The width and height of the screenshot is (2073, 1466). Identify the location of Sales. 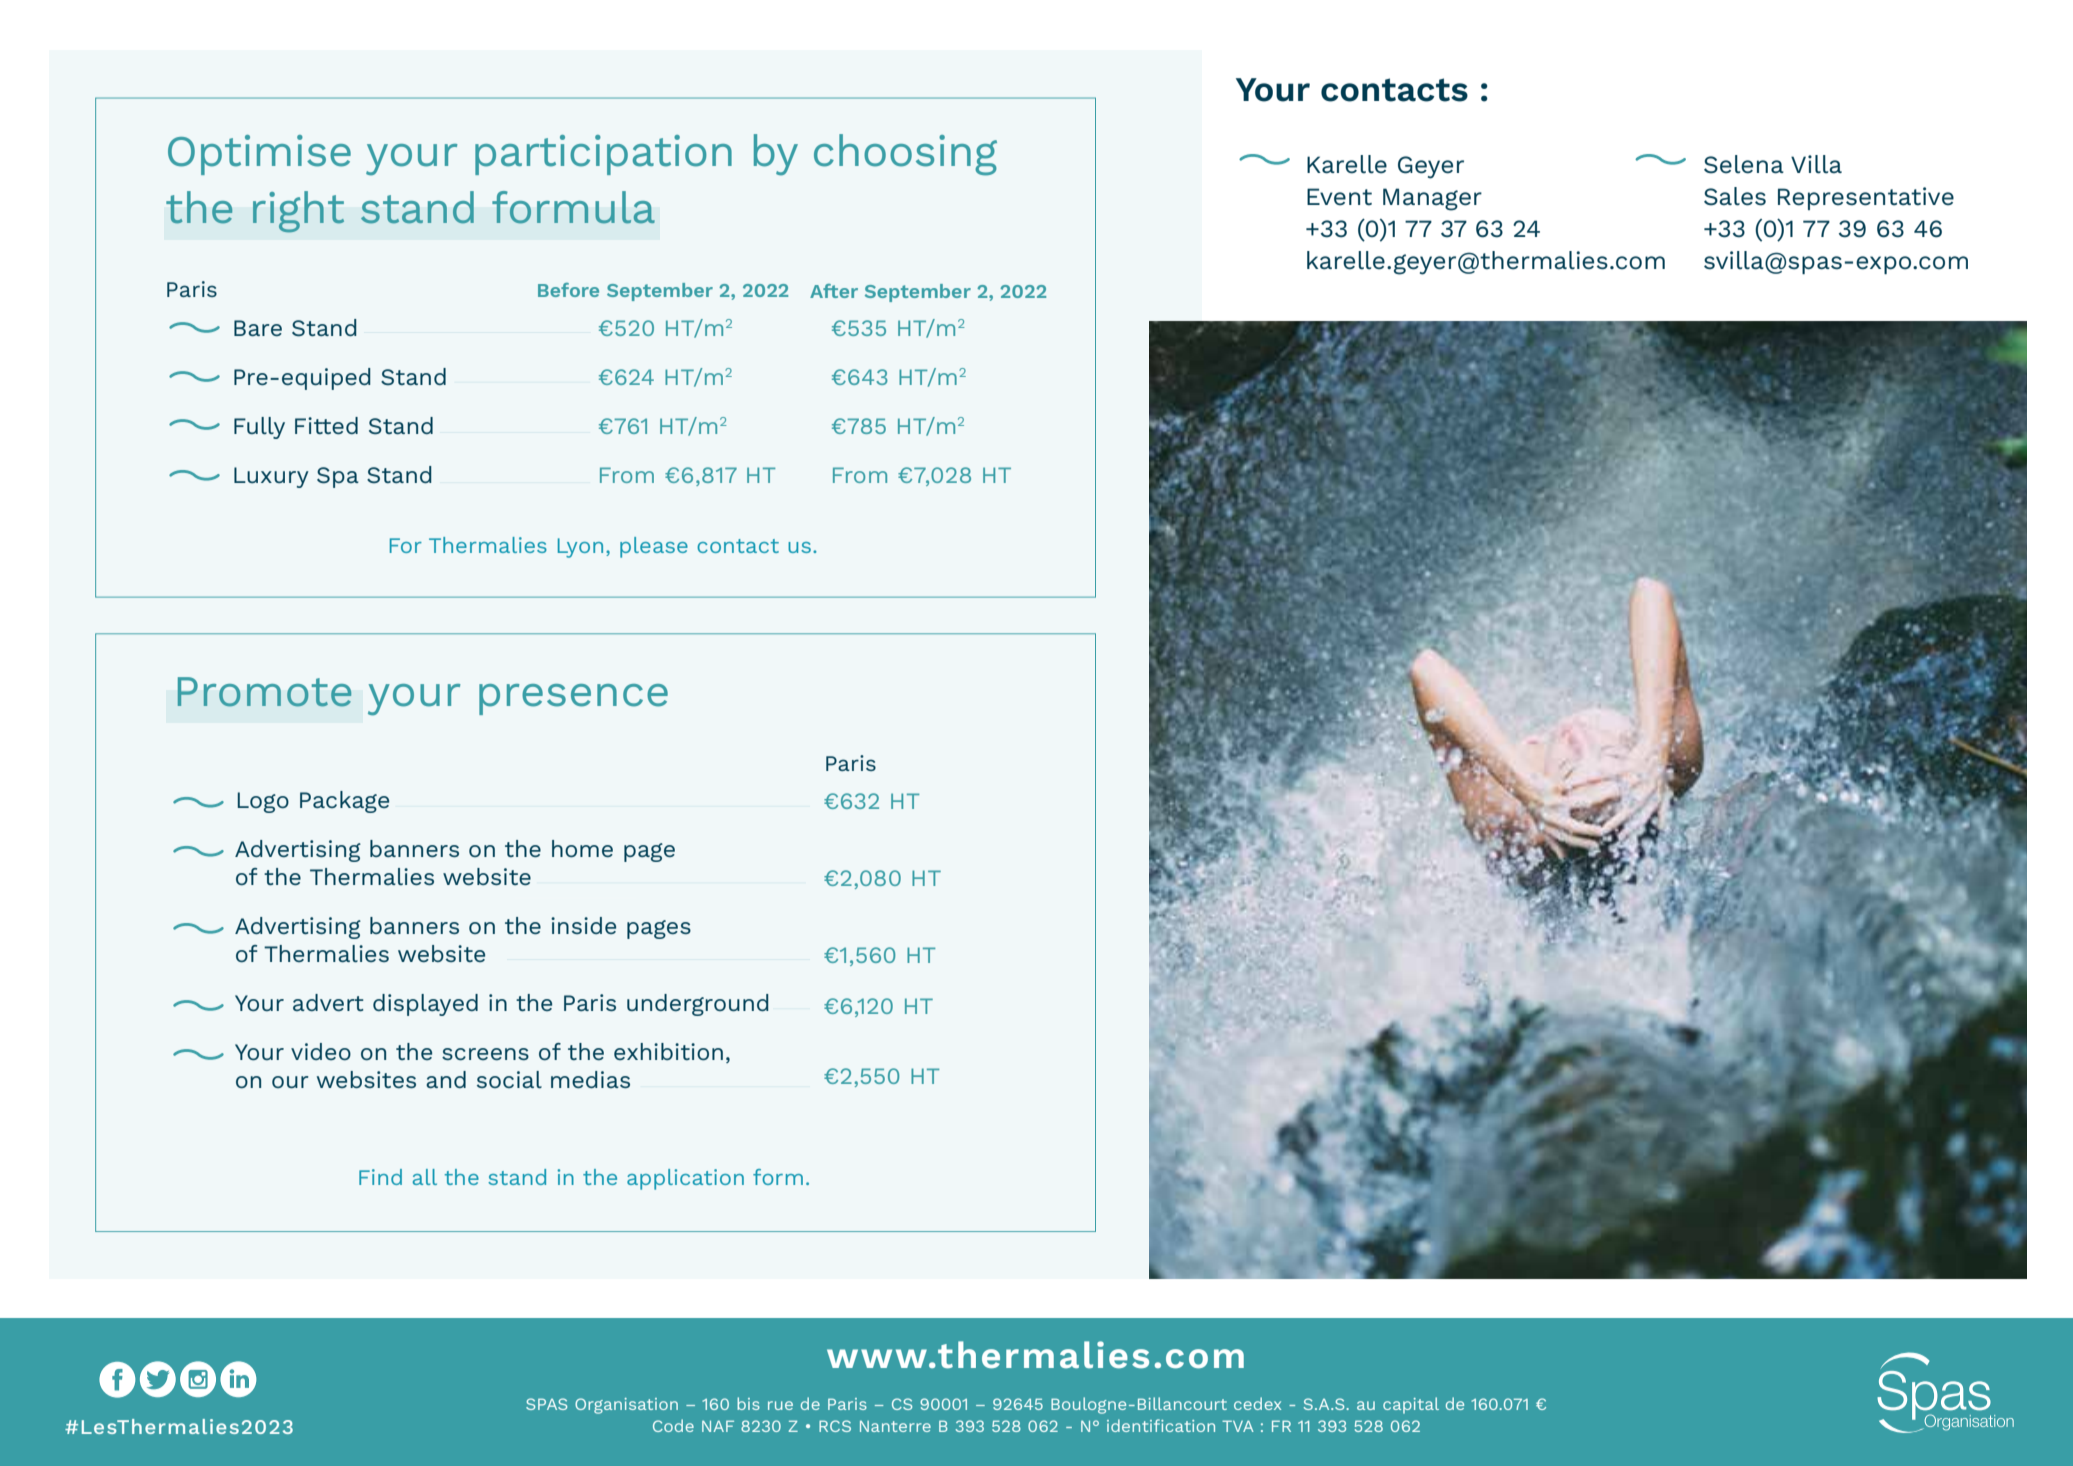
(1735, 196).
